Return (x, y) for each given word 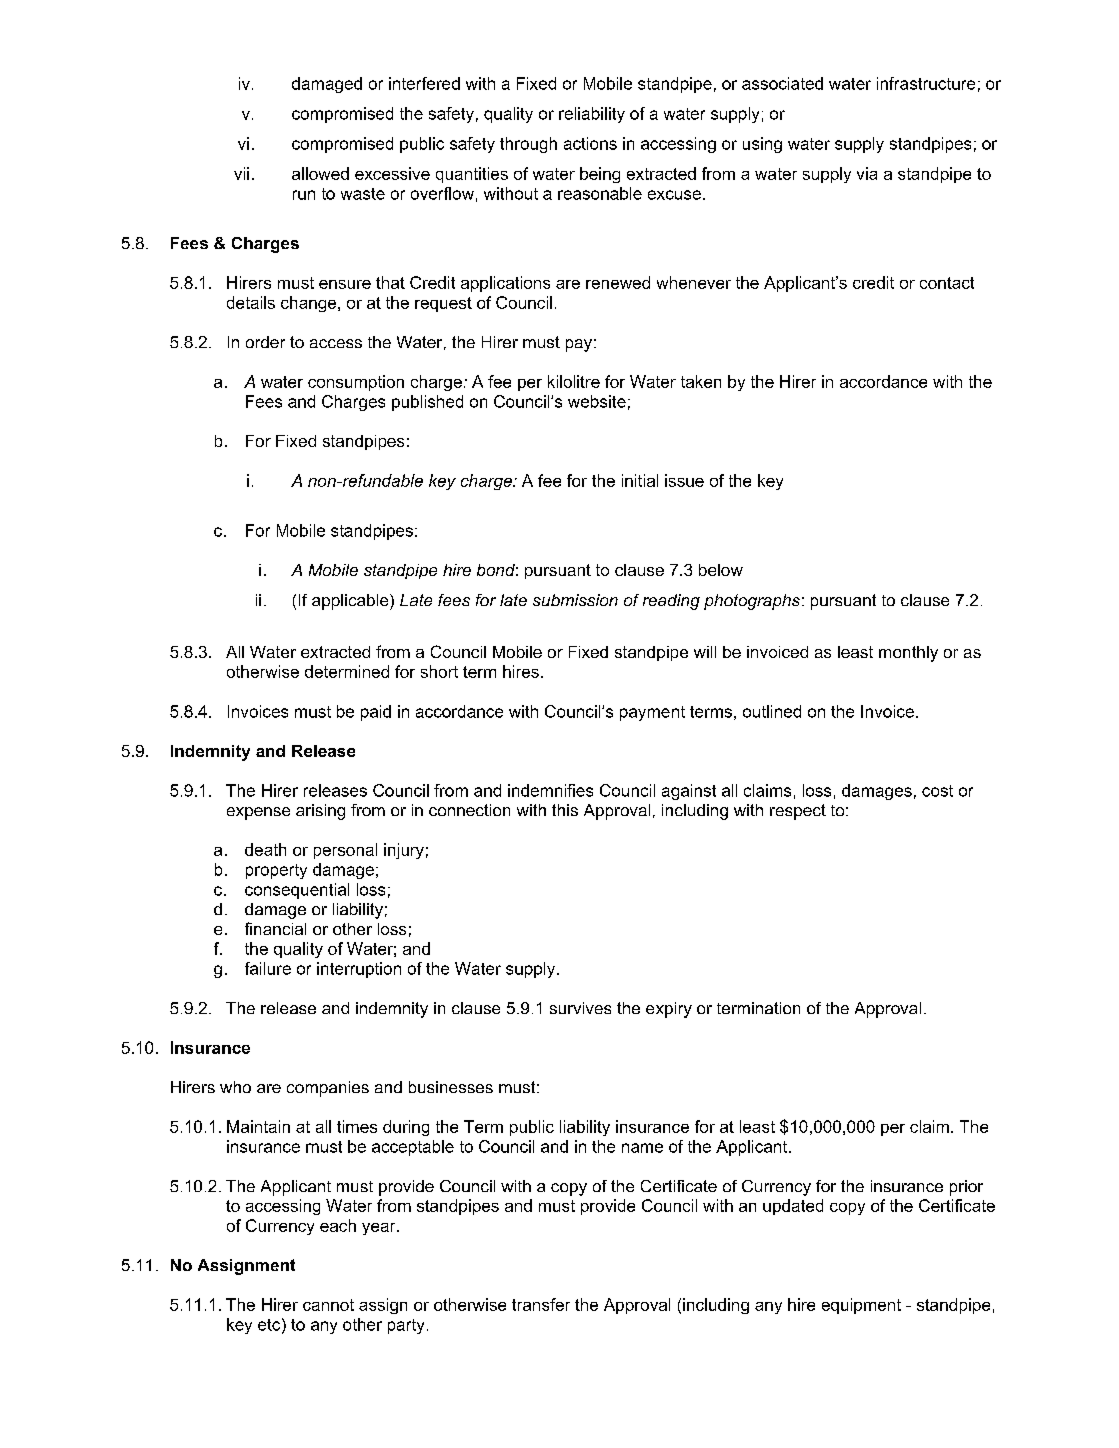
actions (590, 143)
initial (640, 480)
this (565, 810)
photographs (752, 602)
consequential (297, 891)
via (867, 173)
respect (798, 812)
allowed (320, 173)
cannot (328, 1305)
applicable (351, 602)
